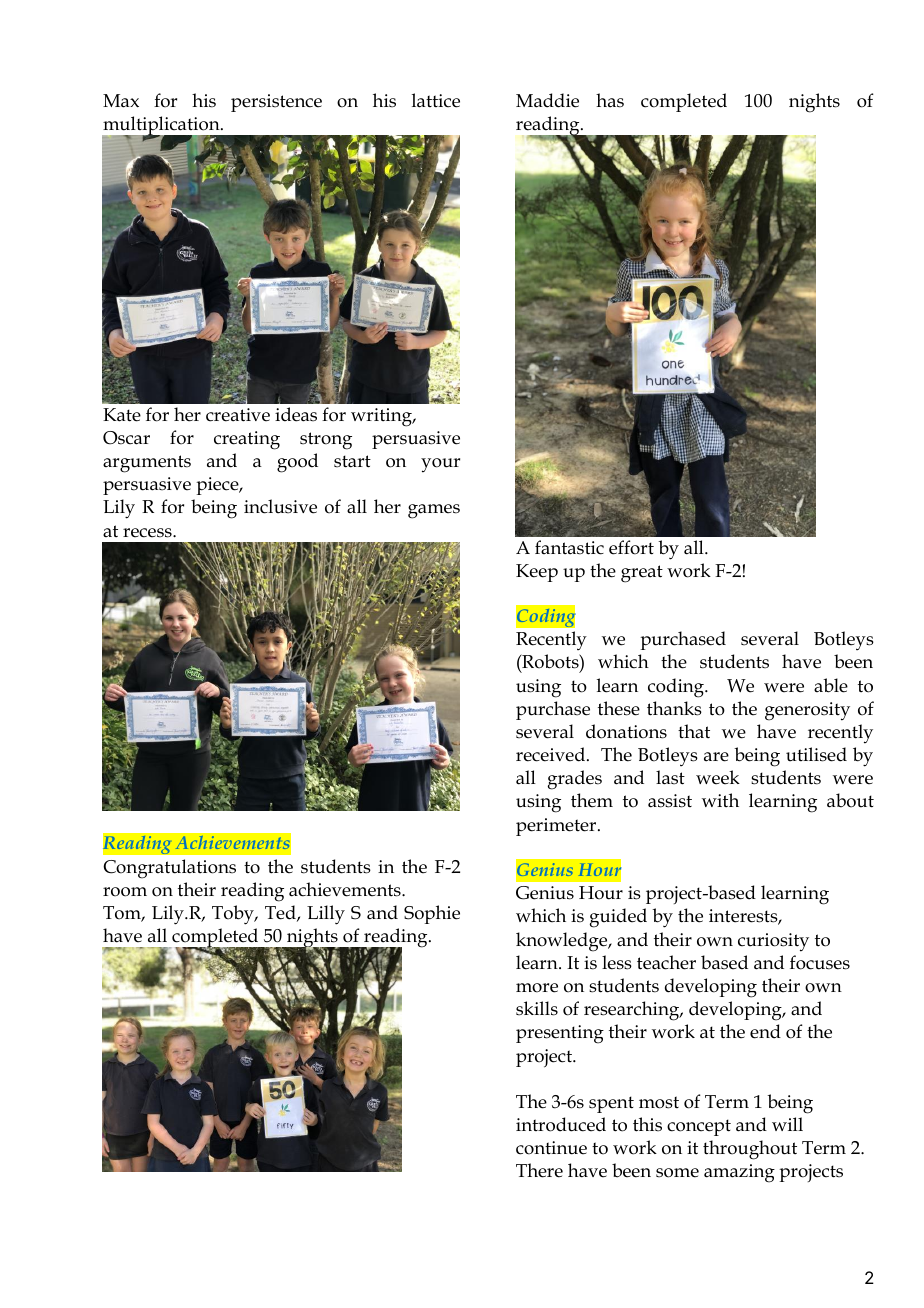  I want to click on lattice, so click(436, 100).
